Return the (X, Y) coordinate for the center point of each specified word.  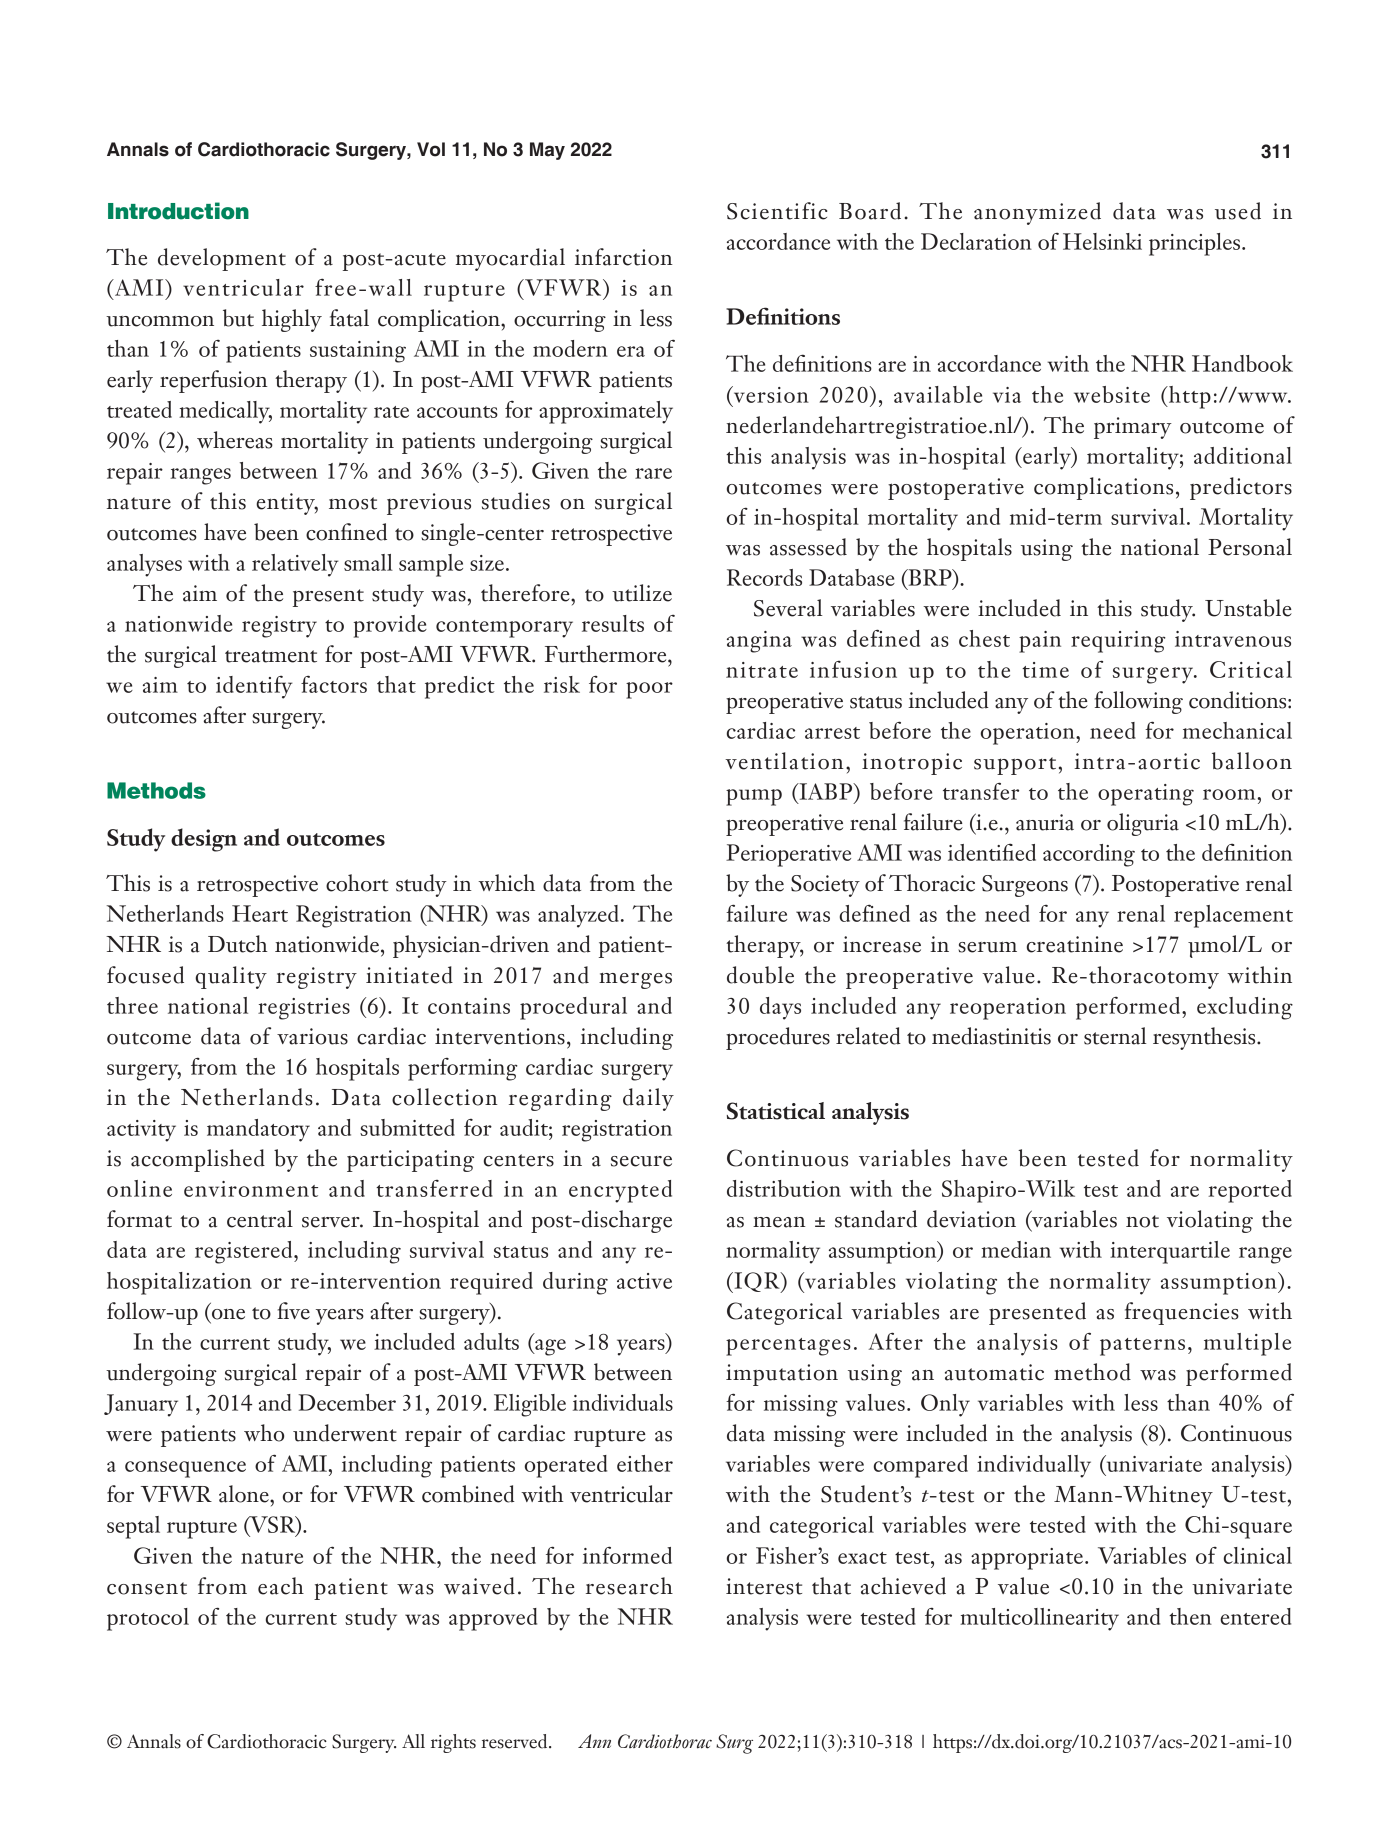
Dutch (238, 944)
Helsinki (1102, 241)
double (760, 975)
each (281, 1586)
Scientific (777, 211)
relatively (295, 565)
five (294, 1311)
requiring (1118, 642)
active (644, 1281)
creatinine (1075, 944)
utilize (642, 593)
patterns (1142, 1347)
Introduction (178, 211)
